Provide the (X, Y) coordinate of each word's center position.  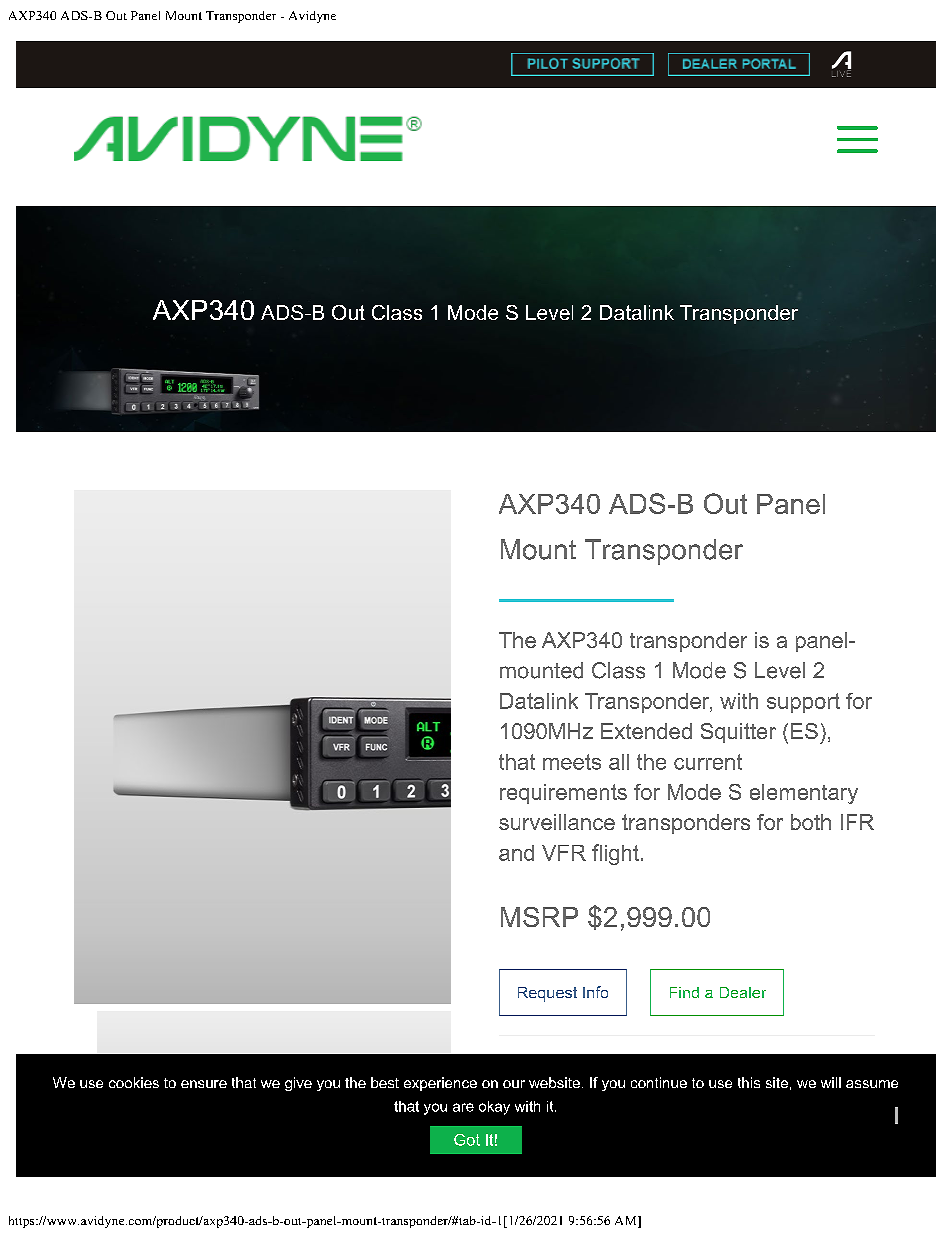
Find (684, 992)
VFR (564, 853)
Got (467, 1140)
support (803, 703)
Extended (646, 731)
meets (572, 762)
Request (547, 994)
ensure (204, 1084)
